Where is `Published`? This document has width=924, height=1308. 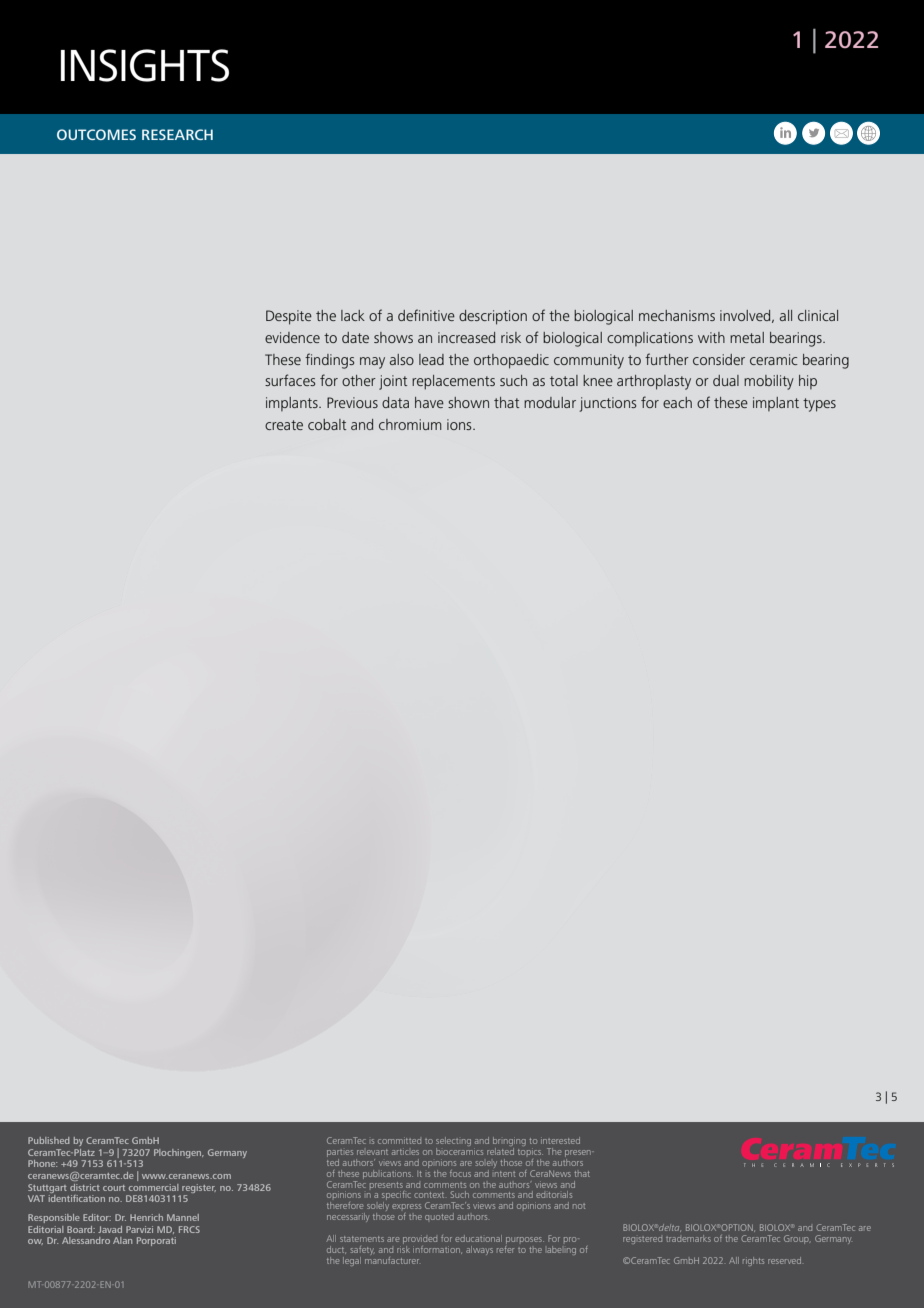
Published is located at coordinates (49, 1140).
